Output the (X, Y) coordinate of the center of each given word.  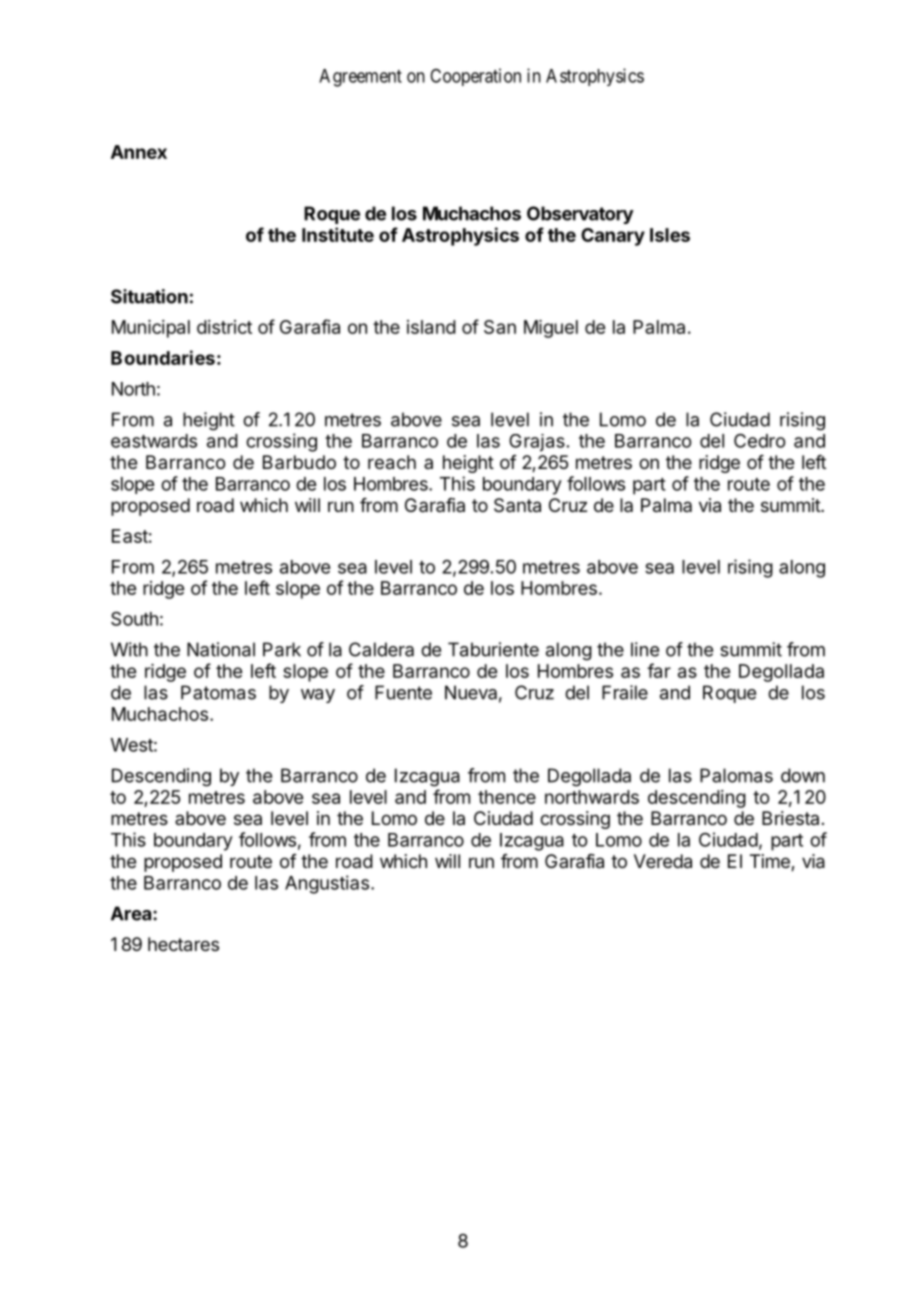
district (224, 327)
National (221, 649)
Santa (517, 505)
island (431, 327)
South (134, 618)
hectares (183, 944)
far (659, 670)
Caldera (381, 649)
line (645, 649)
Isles (670, 235)
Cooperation (475, 77)
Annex (139, 152)
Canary (613, 237)
